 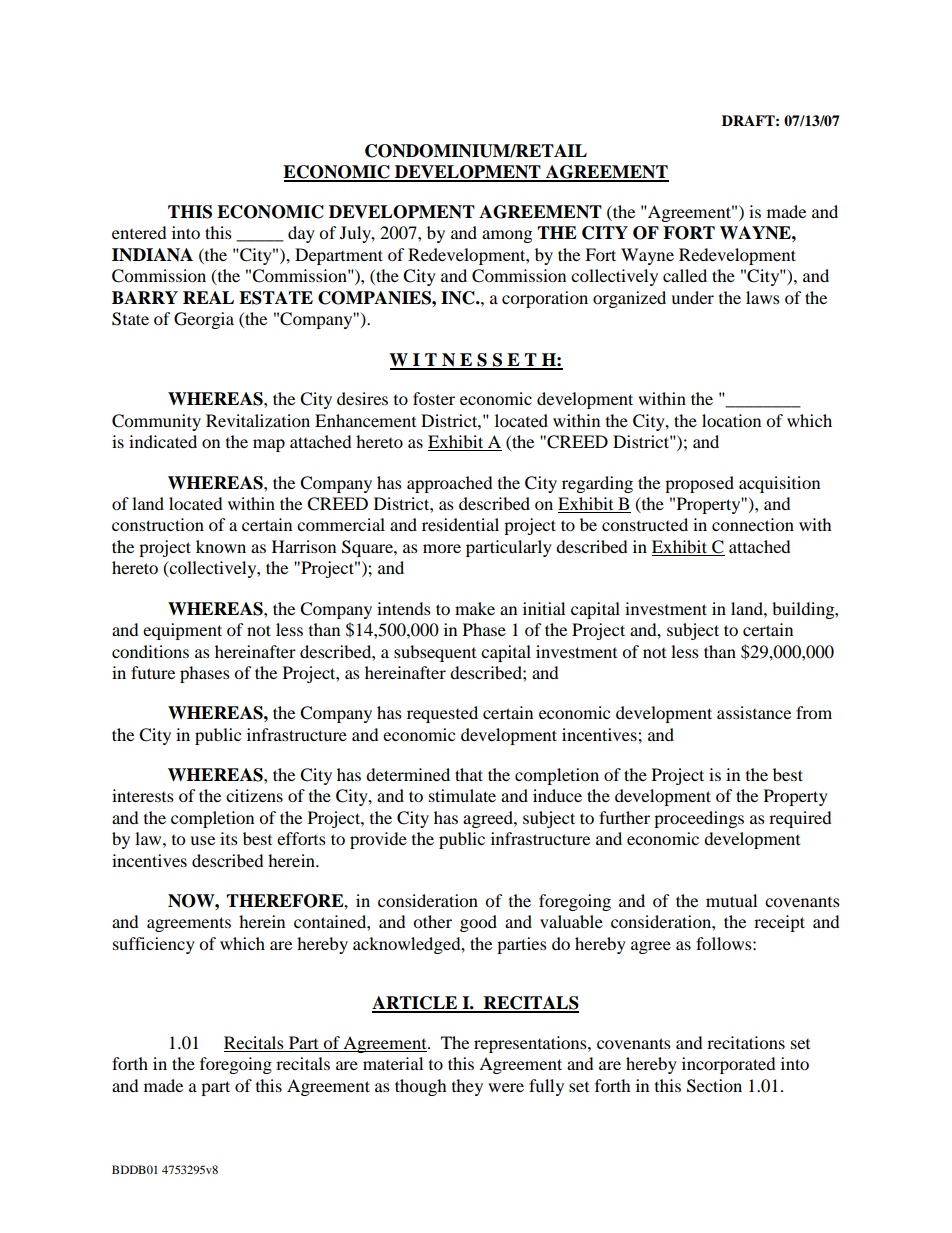 I want to click on called, so click(x=685, y=275).
